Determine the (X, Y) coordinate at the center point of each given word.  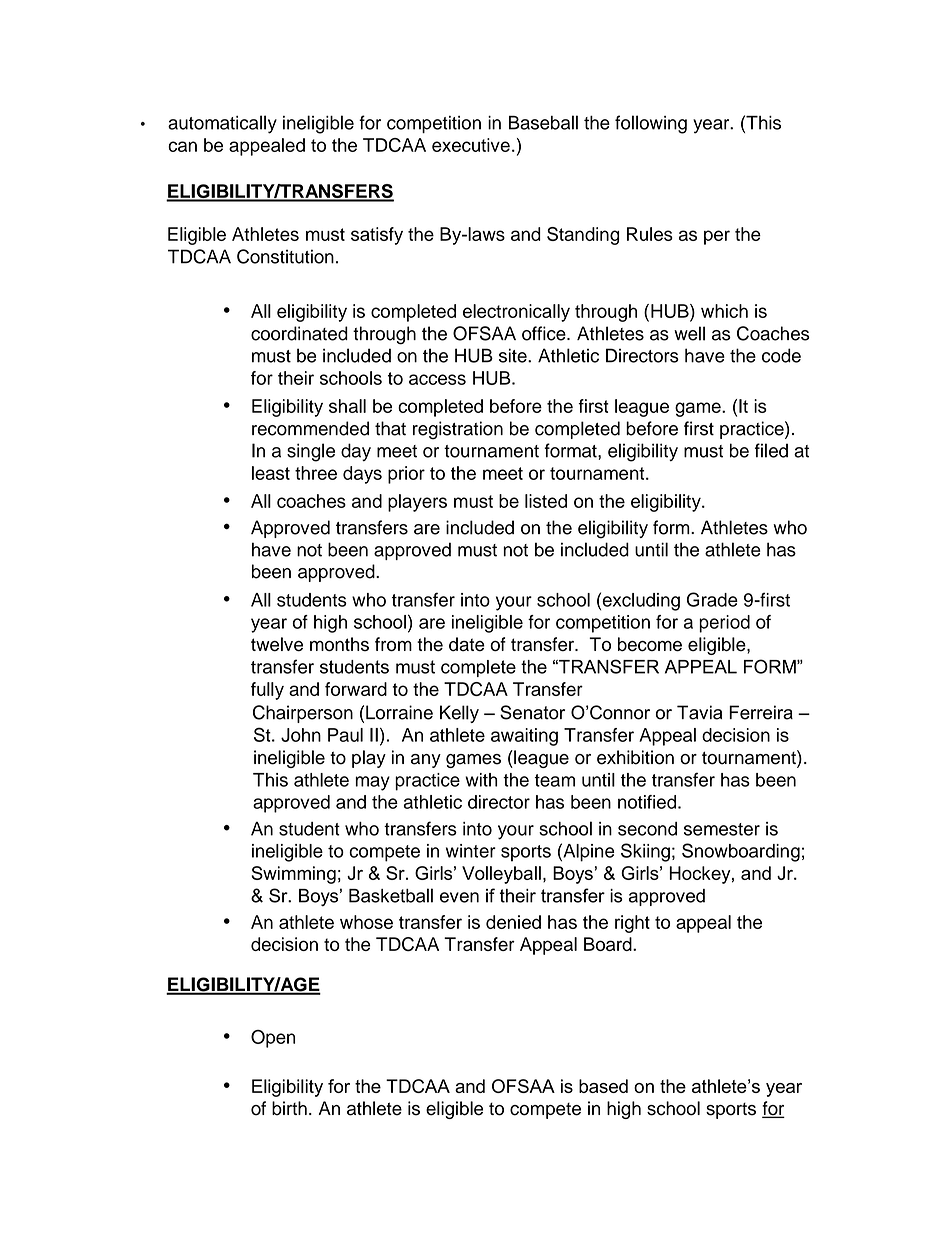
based (603, 1086)
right (632, 924)
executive (471, 145)
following (651, 124)
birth (289, 1108)
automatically (222, 124)
